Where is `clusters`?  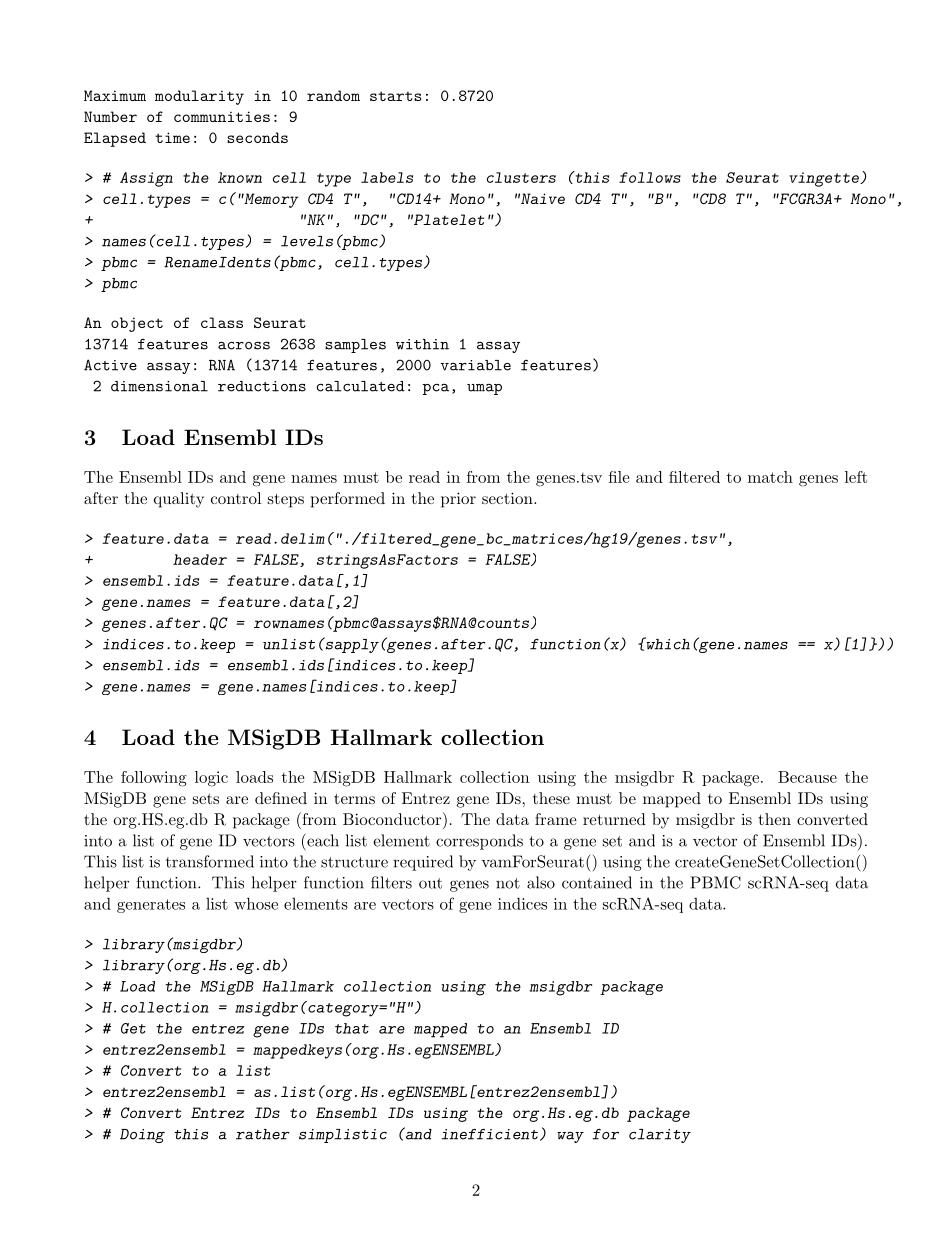
clusters is located at coordinates (521, 177).
